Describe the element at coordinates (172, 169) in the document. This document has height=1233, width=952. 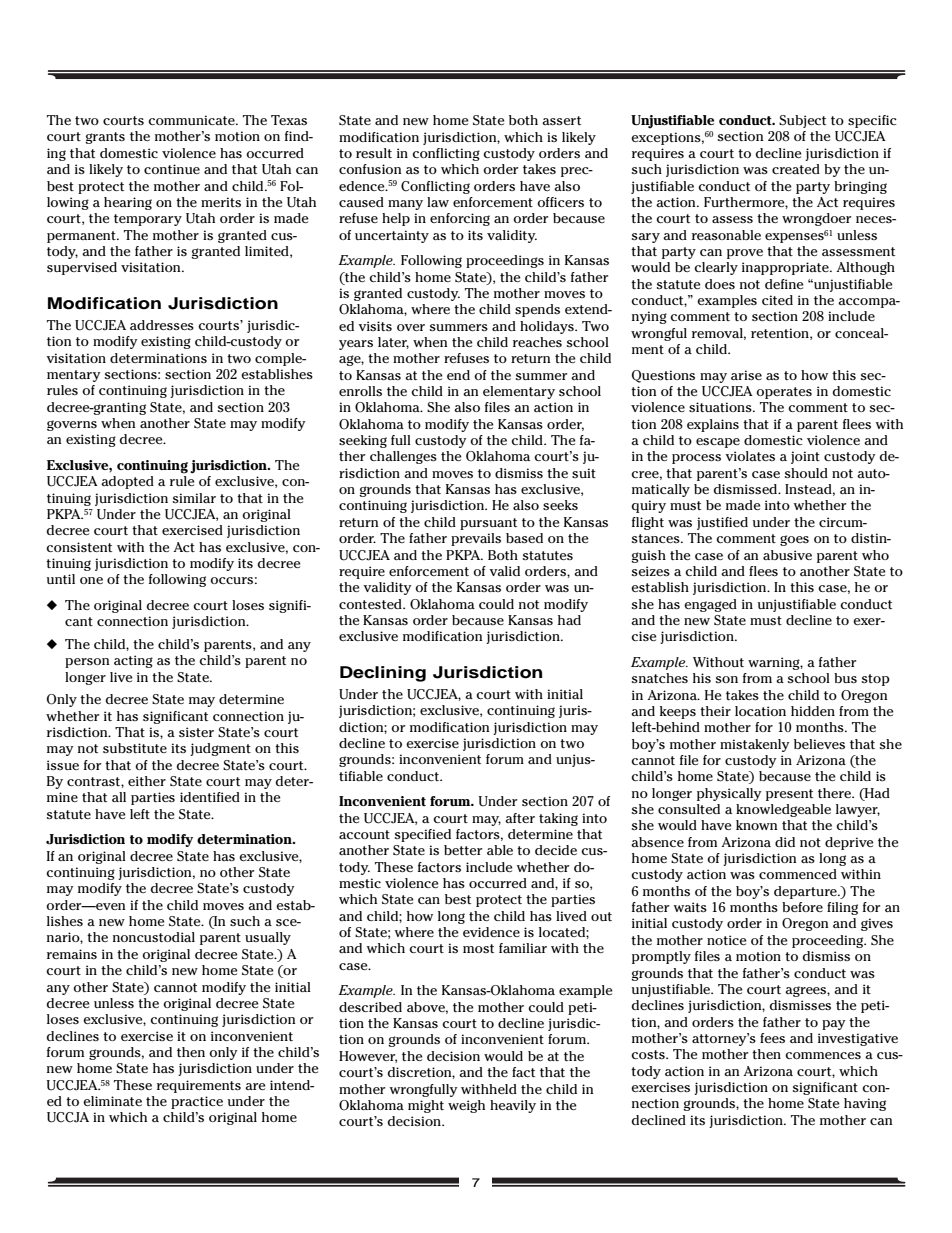
I see `continue` at that location.
